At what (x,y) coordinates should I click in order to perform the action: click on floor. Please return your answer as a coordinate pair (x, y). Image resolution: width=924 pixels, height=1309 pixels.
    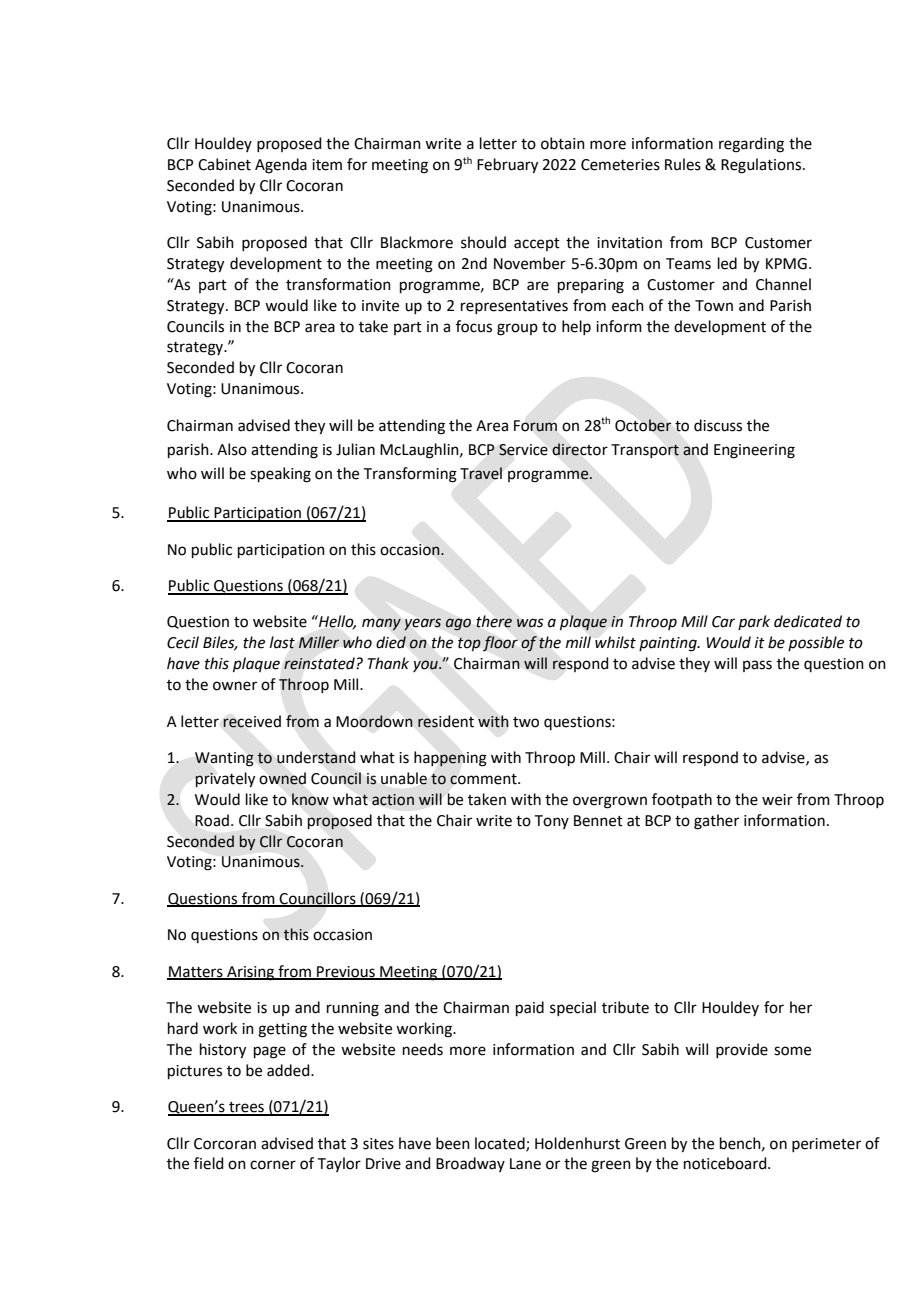
    Looking at the image, I should click on (500, 643).
